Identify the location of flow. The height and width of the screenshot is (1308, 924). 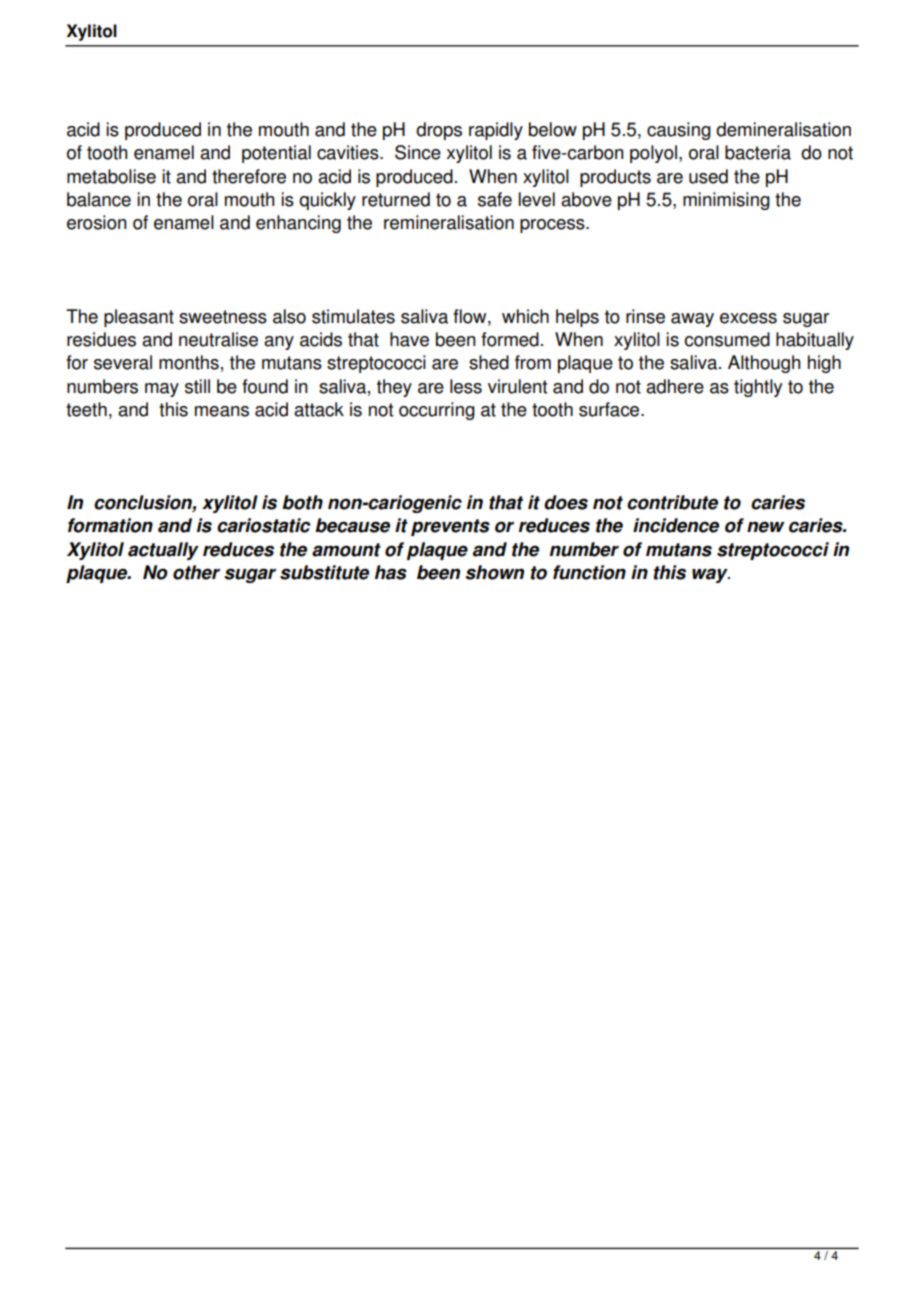
(471, 316).
